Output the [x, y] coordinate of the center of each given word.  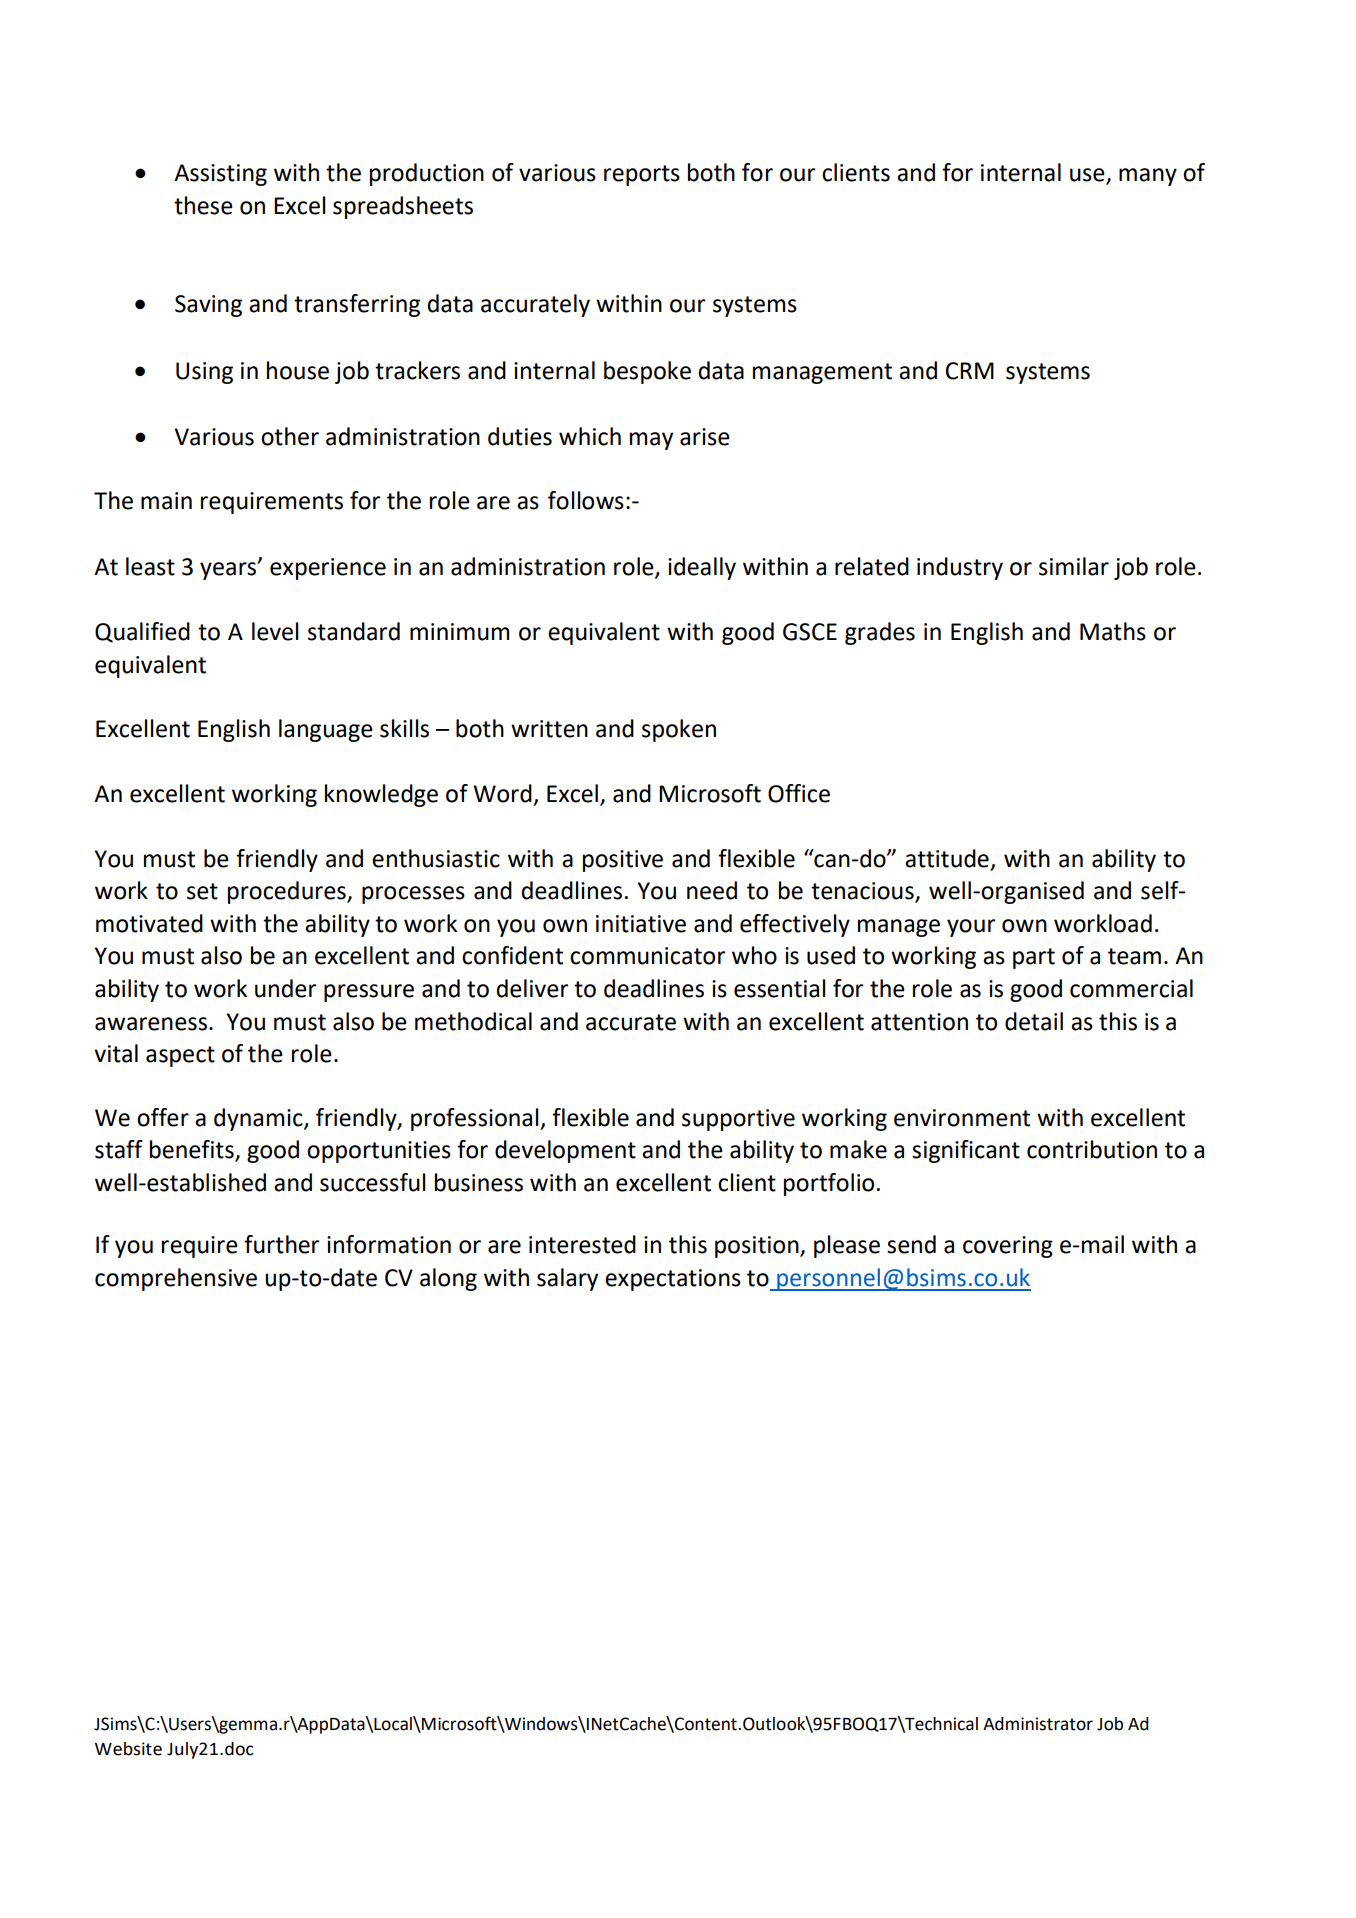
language [326, 730]
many [1148, 177]
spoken [679, 730]
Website [128, 1749]
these [203, 205]
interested [582, 1244]
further [281, 1244]
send [911, 1244]
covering [1008, 1247]
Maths [1113, 631]
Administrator [1038, 1724]
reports [642, 175]
